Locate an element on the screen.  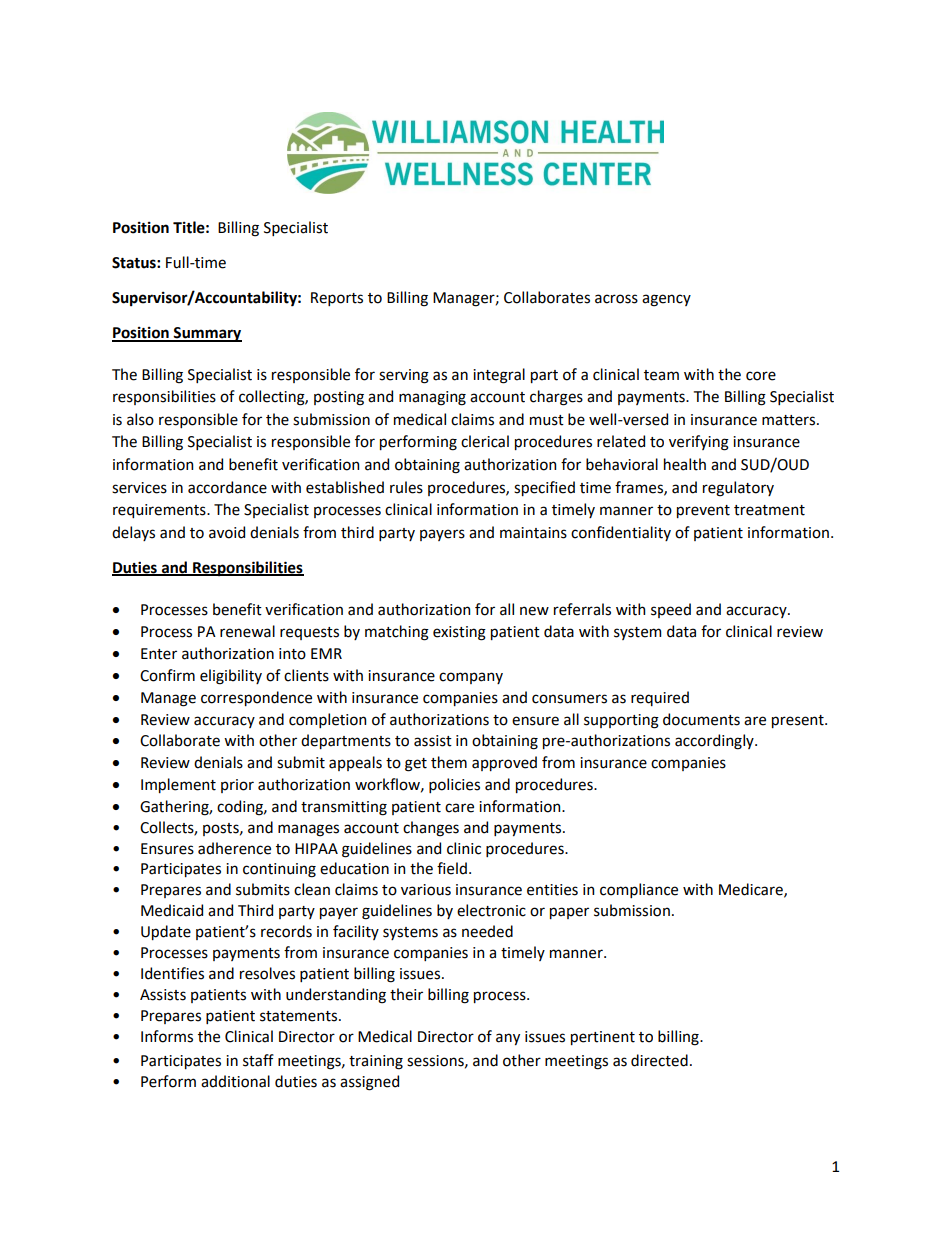
clerical is located at coordinates (485, 441).
